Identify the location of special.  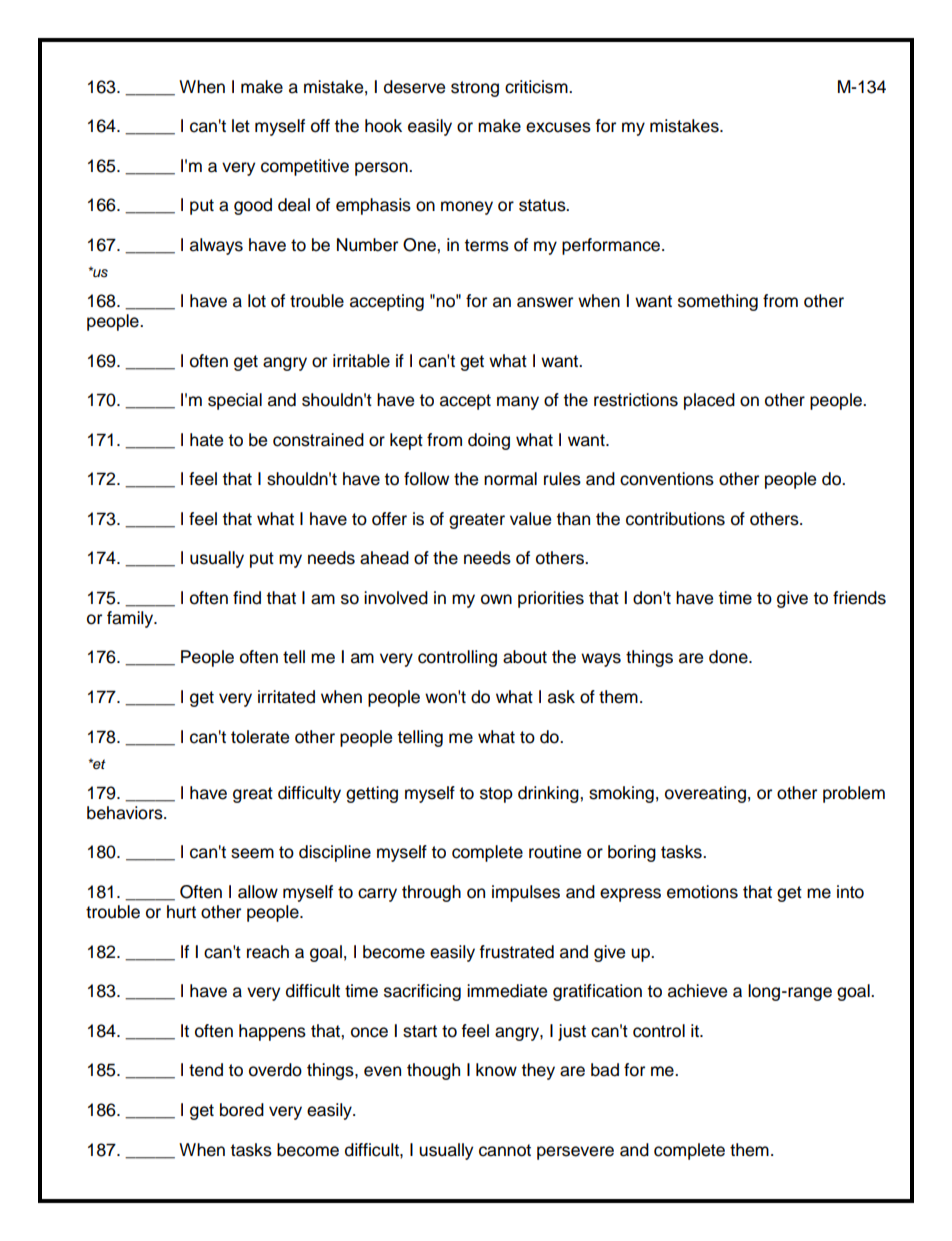
(235, 401).
